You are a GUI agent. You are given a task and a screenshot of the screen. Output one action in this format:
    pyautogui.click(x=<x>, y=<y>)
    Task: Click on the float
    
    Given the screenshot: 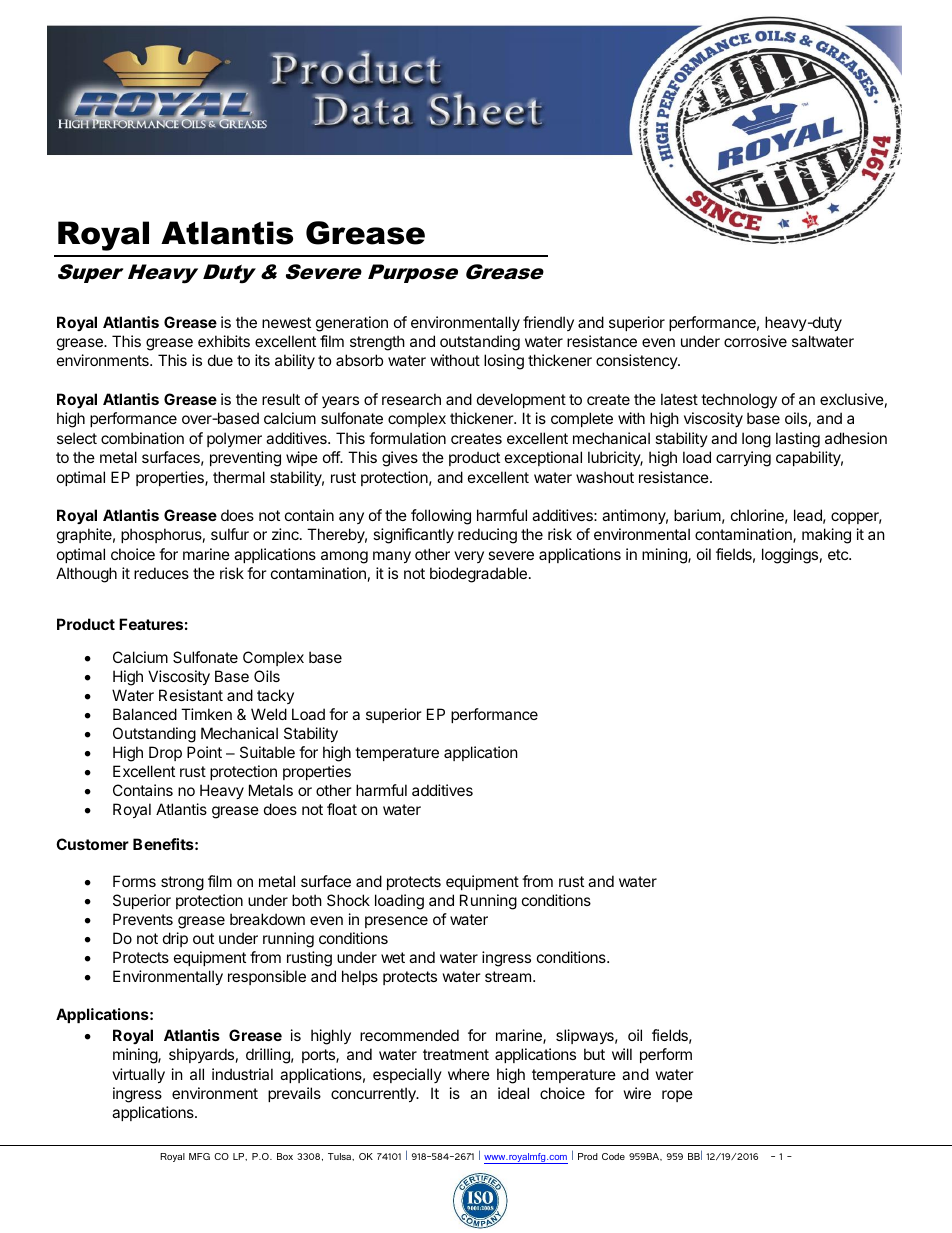 What is the action you would take?
    pyautogui.click(x=342, y=809)
